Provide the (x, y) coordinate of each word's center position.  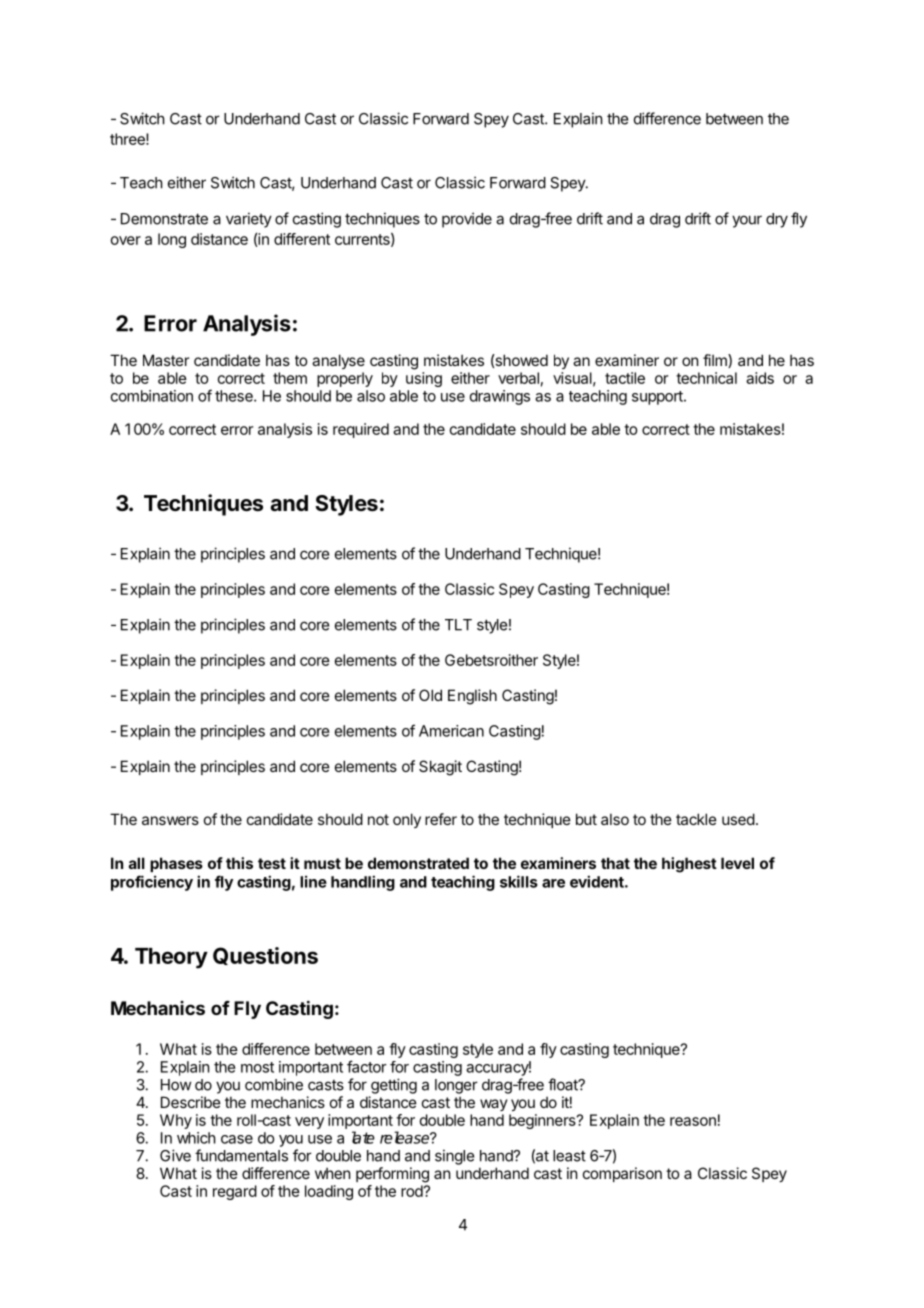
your (747, 221)
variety (249, 220)
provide (467, 220)
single (454, 1157)
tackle (696, 819)
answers (170, 820)
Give (175, 1155)
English (472, 697)
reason (693, 1121)
